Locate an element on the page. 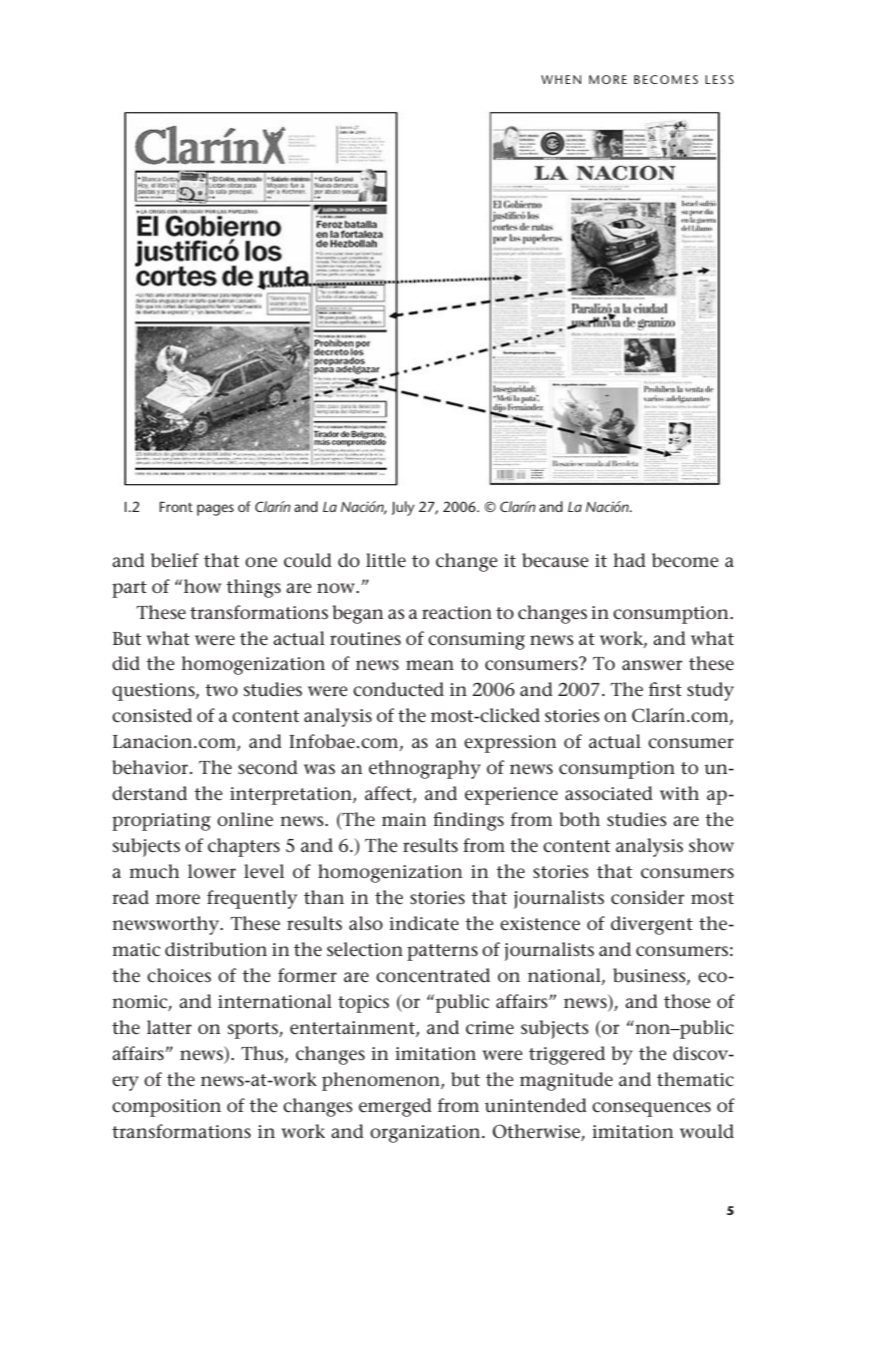  When is located at coordinates (561, 79).
